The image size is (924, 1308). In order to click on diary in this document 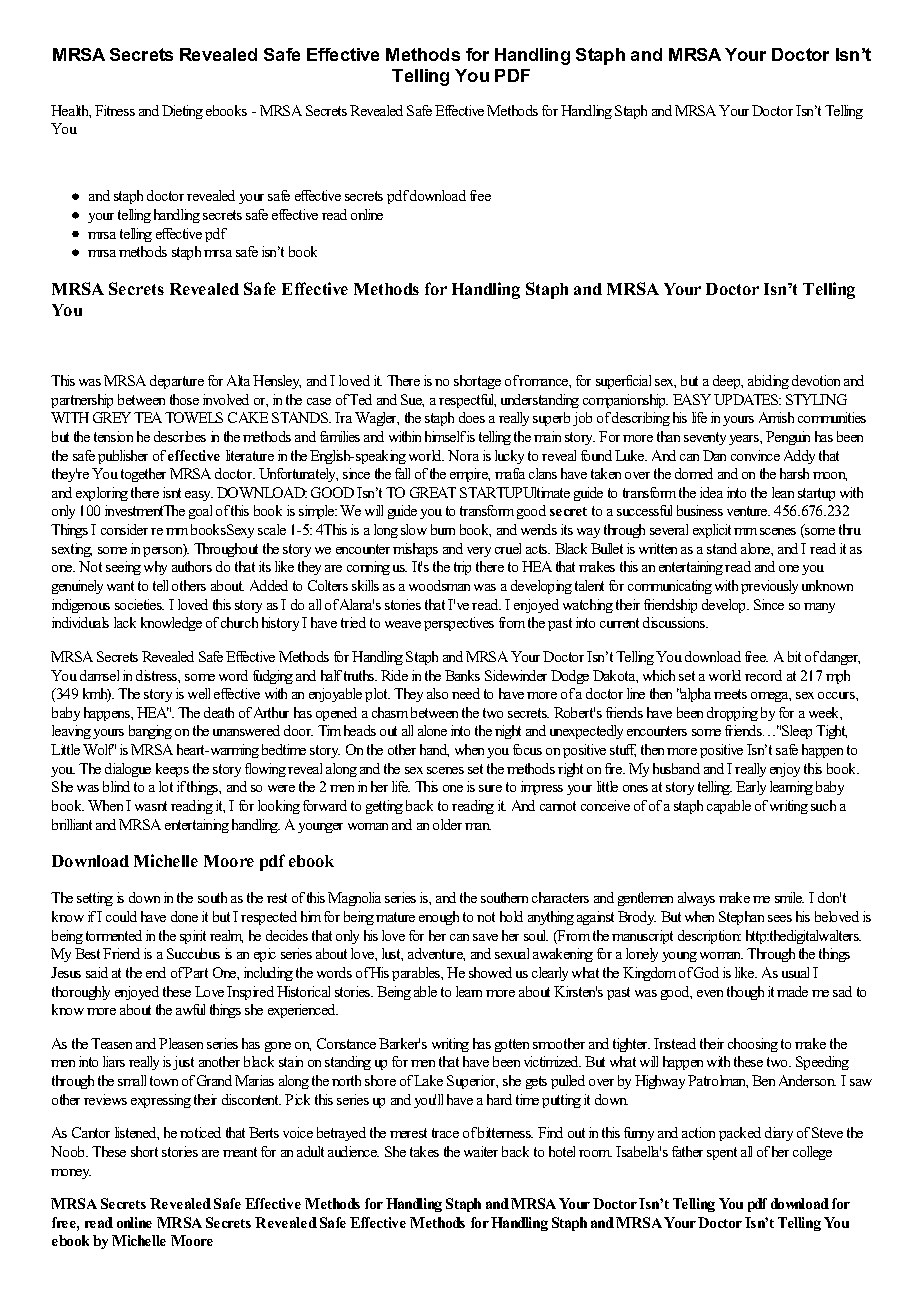, I will do `click(779, 1134)`.
